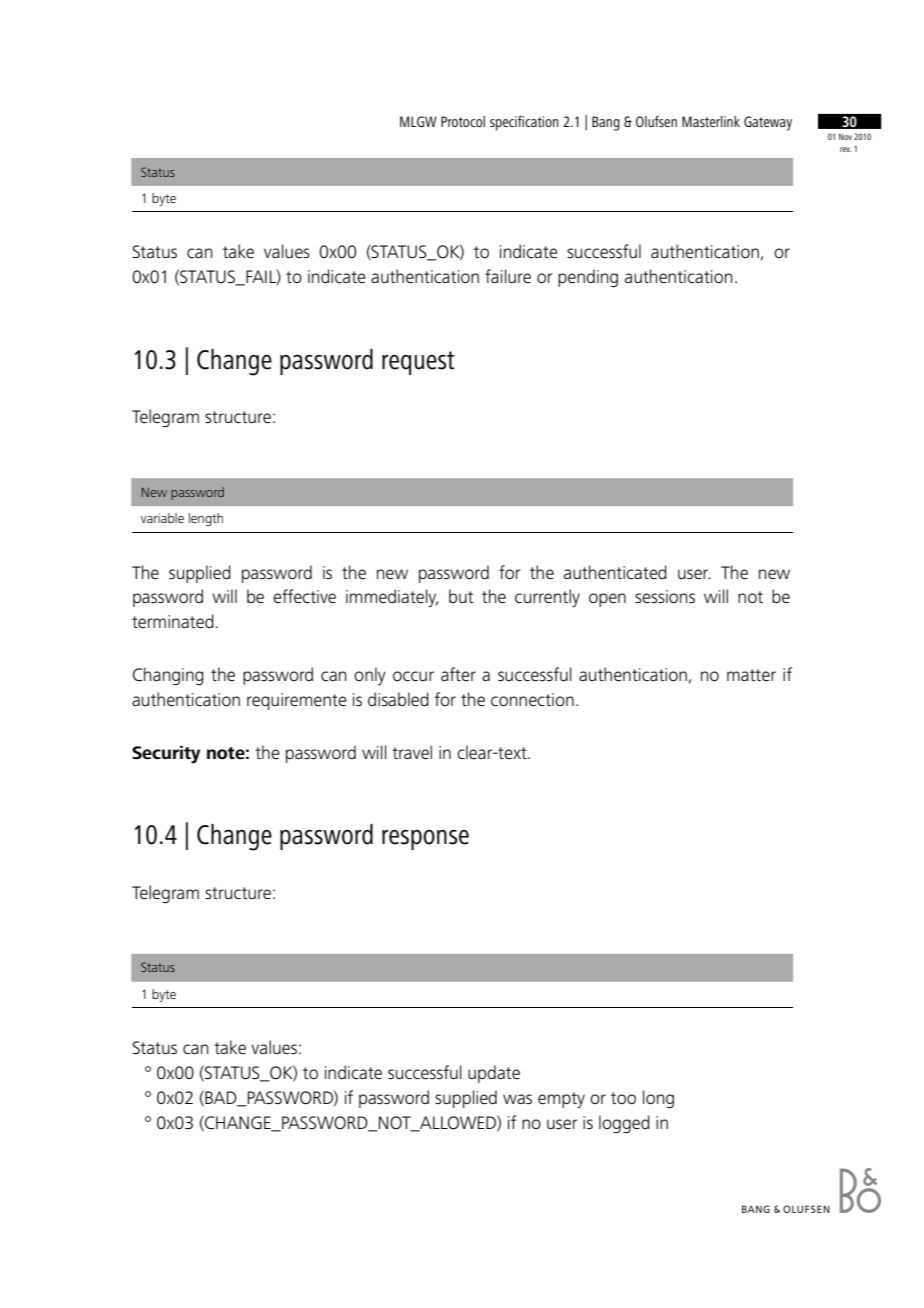 The height and width of the page is (1308, 924). I want to click on Gateway, so click(768, 123).
